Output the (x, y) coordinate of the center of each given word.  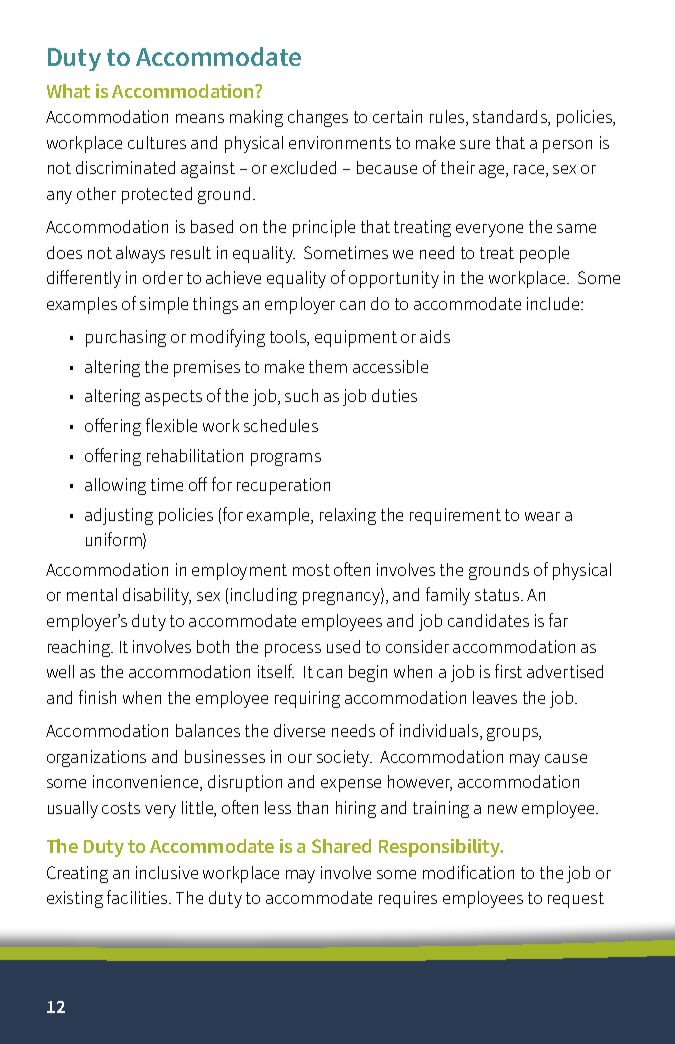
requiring (307, 699)
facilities (138, 897)
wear (542, 516)
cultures (157, 142)
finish (97, 697)
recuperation (283, 486)
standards (511, 118)
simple (164, 305)
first (508, 671)
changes (318, 118)
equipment (356, 338)
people (544, 254)
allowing (115, 486)
